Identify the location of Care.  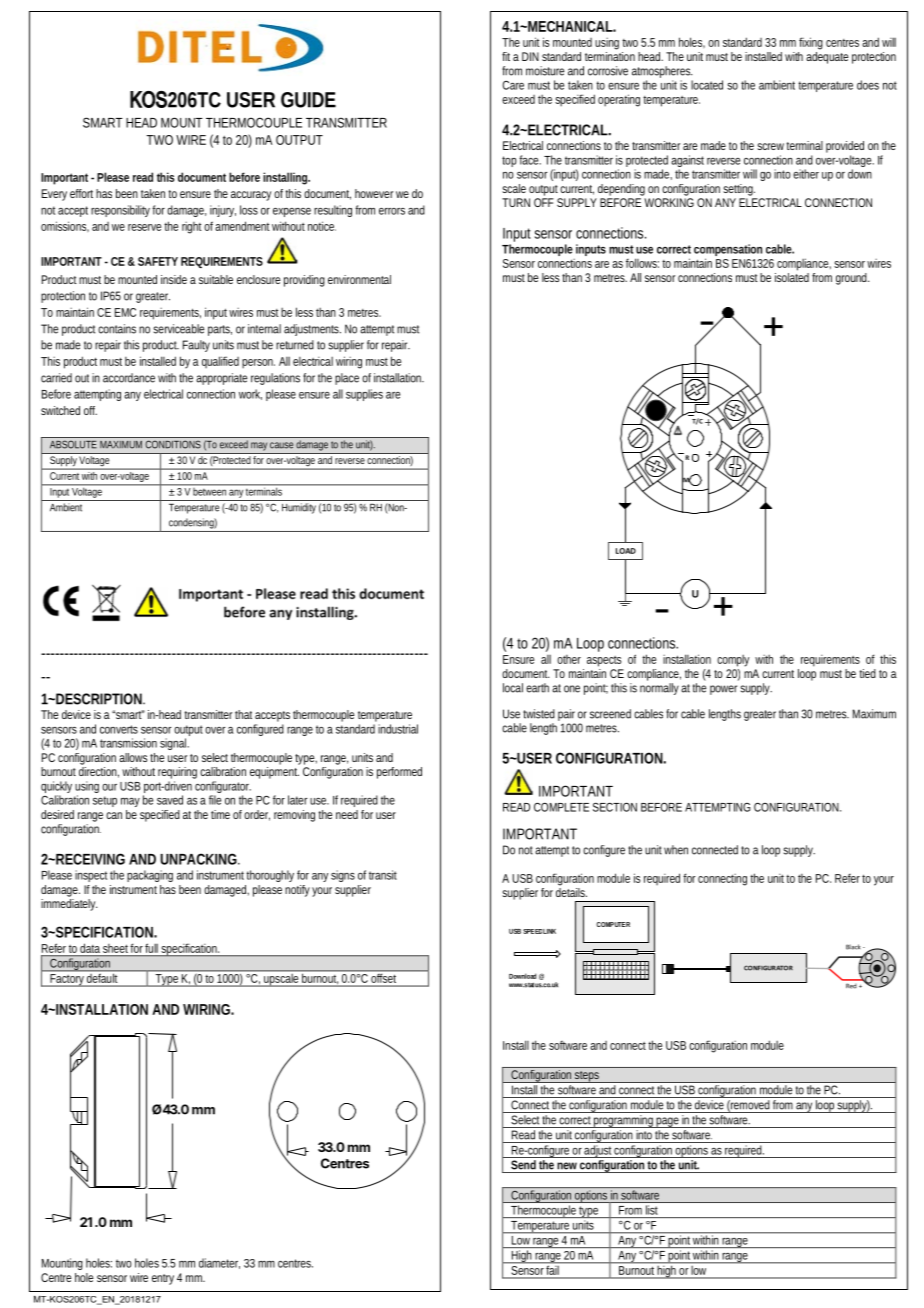
(513, 85).
